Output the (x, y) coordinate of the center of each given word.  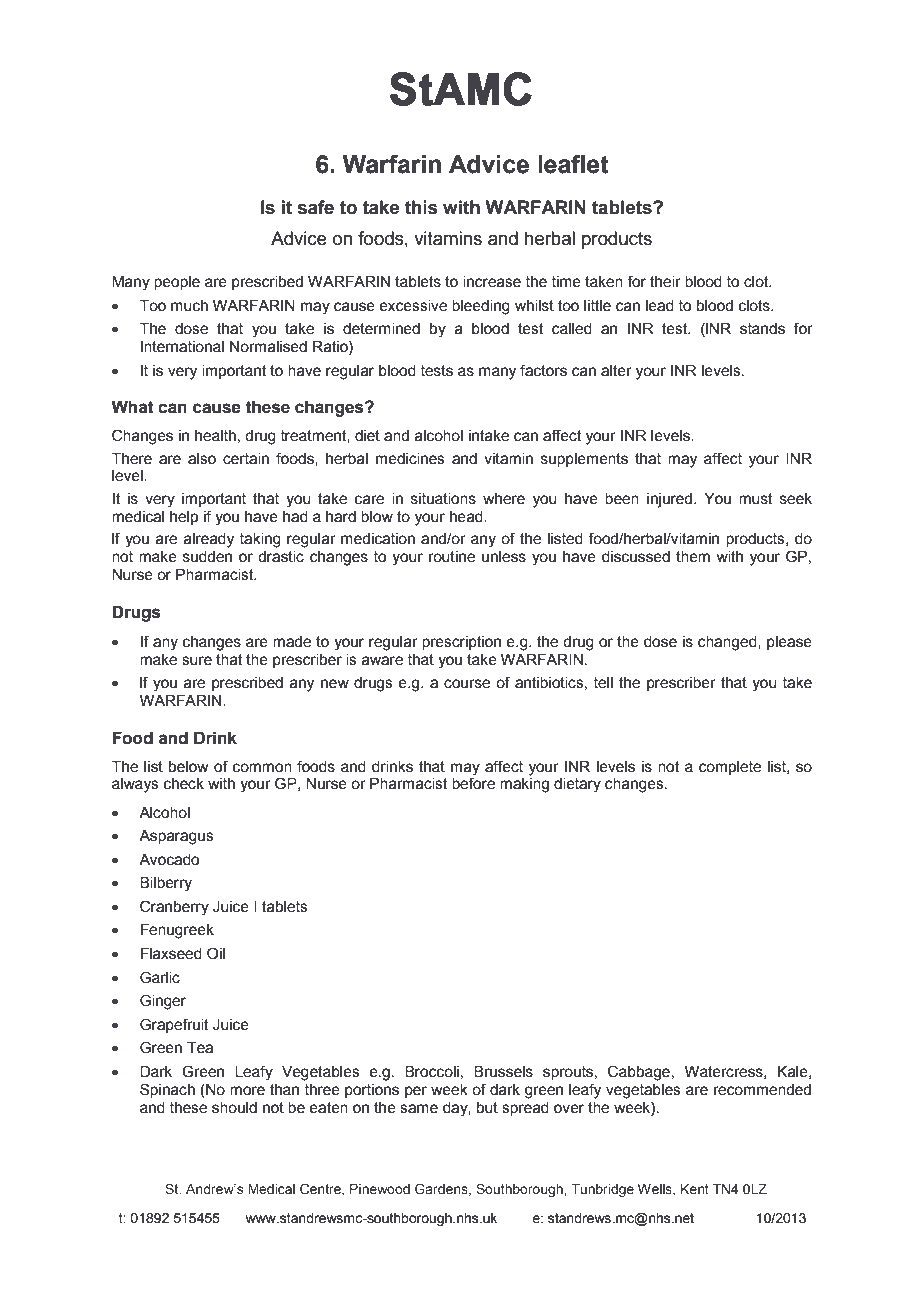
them (693, 557)
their (665, 282)
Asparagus (176, 837)
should (234, 1108)
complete (730, 768)
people (177, 283)
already (209, 540)
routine (452, 557)
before (473, 783)
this (421, 207)
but (487, 1108)
